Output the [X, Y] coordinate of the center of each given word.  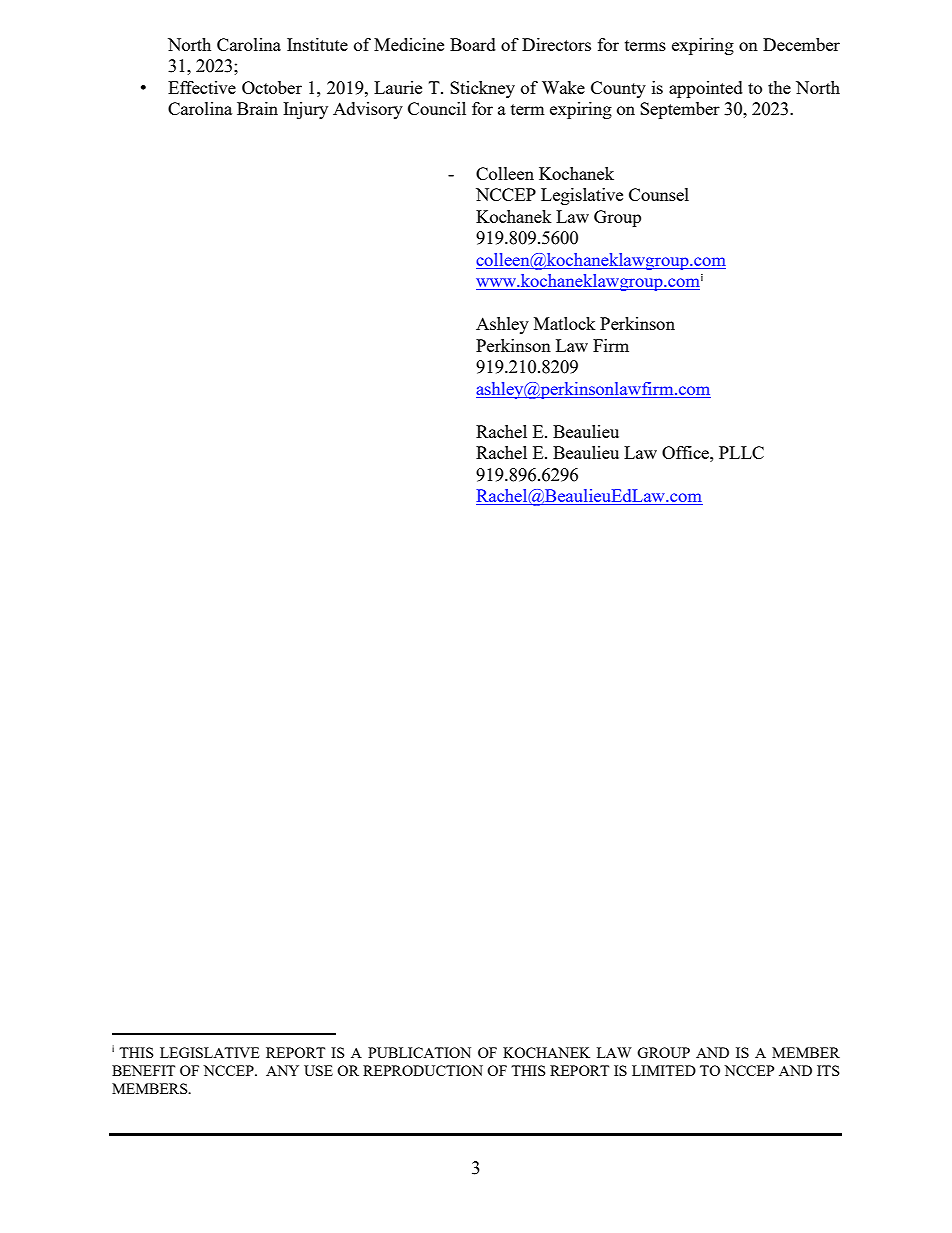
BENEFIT [143, 1070]
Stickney [482, 89]
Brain [257, 108]
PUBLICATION [419, 1052]
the [779, 87]
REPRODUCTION [423, 1070]
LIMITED [664, 1070]
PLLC [741, 452]
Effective [202, 87]
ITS [828, 1070]
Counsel [659, 194]
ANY [282, 1070]
